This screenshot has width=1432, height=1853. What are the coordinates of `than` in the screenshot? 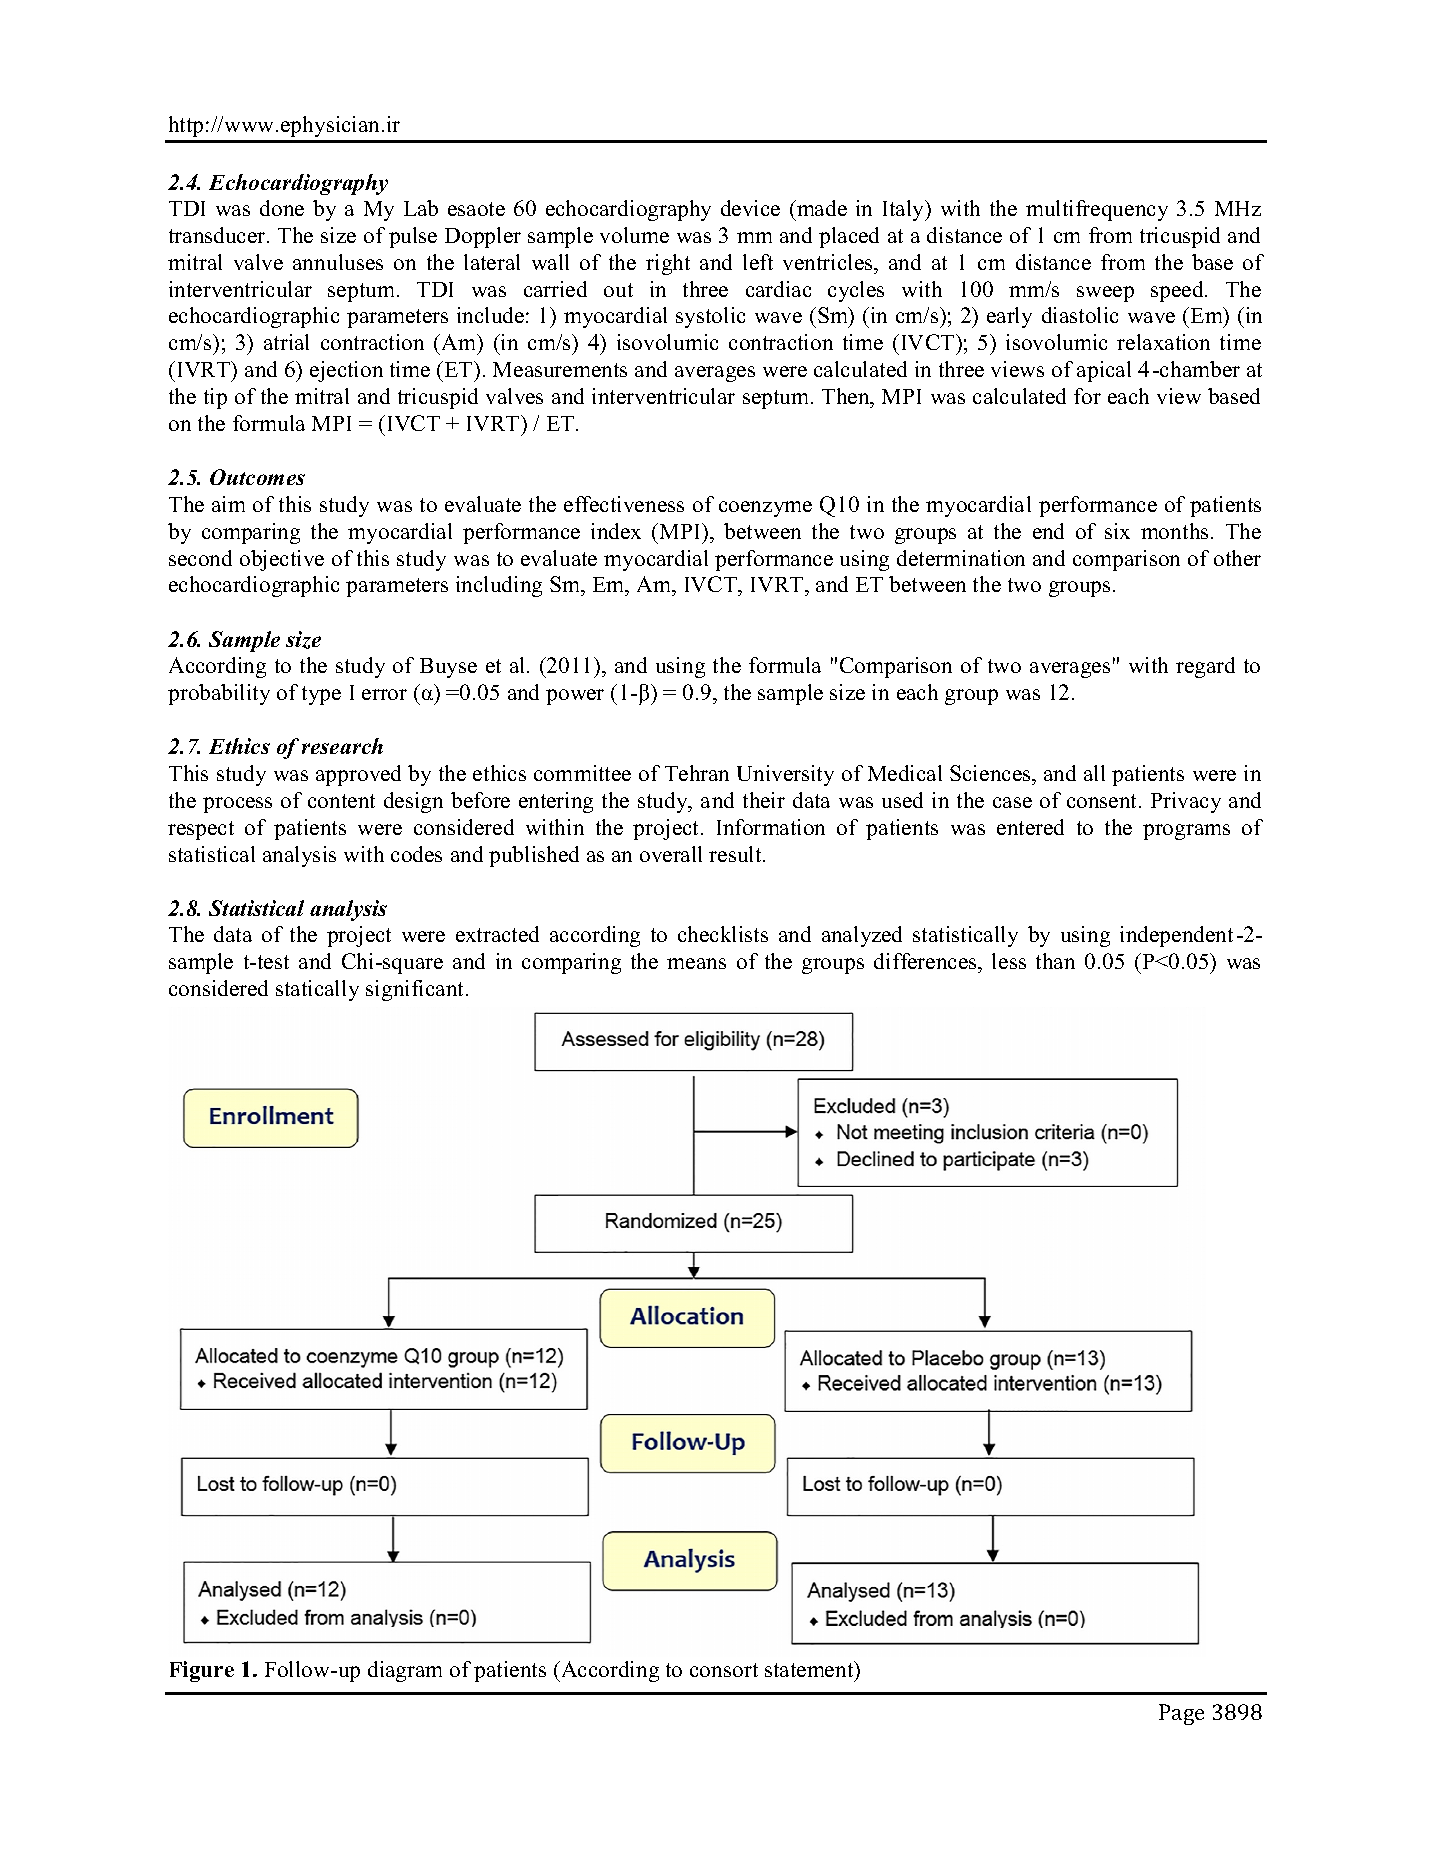 It's located at (1055, 961).
